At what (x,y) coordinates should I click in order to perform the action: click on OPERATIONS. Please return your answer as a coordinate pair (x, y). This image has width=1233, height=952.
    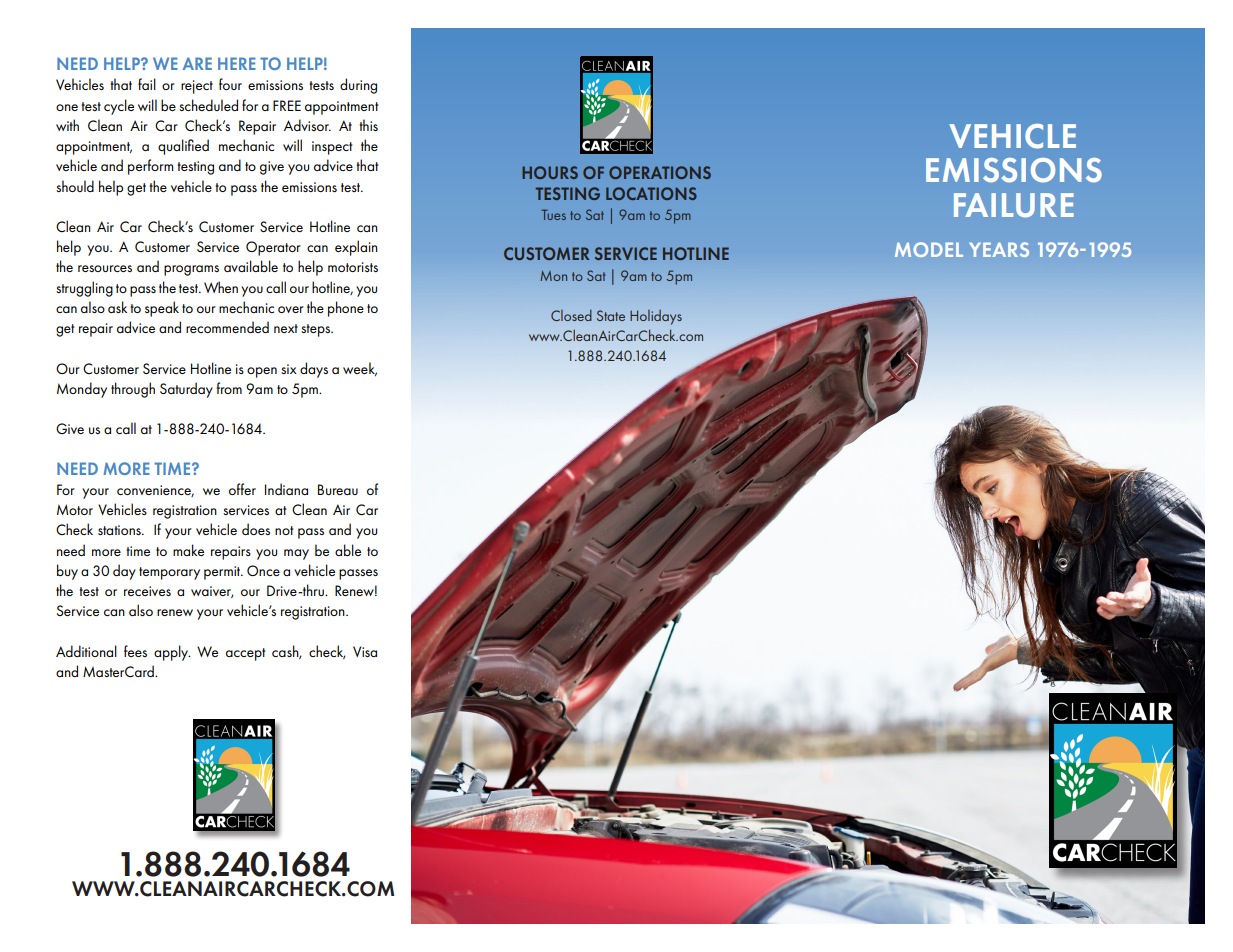
    Looking at the image, I should click on (660, 172).
